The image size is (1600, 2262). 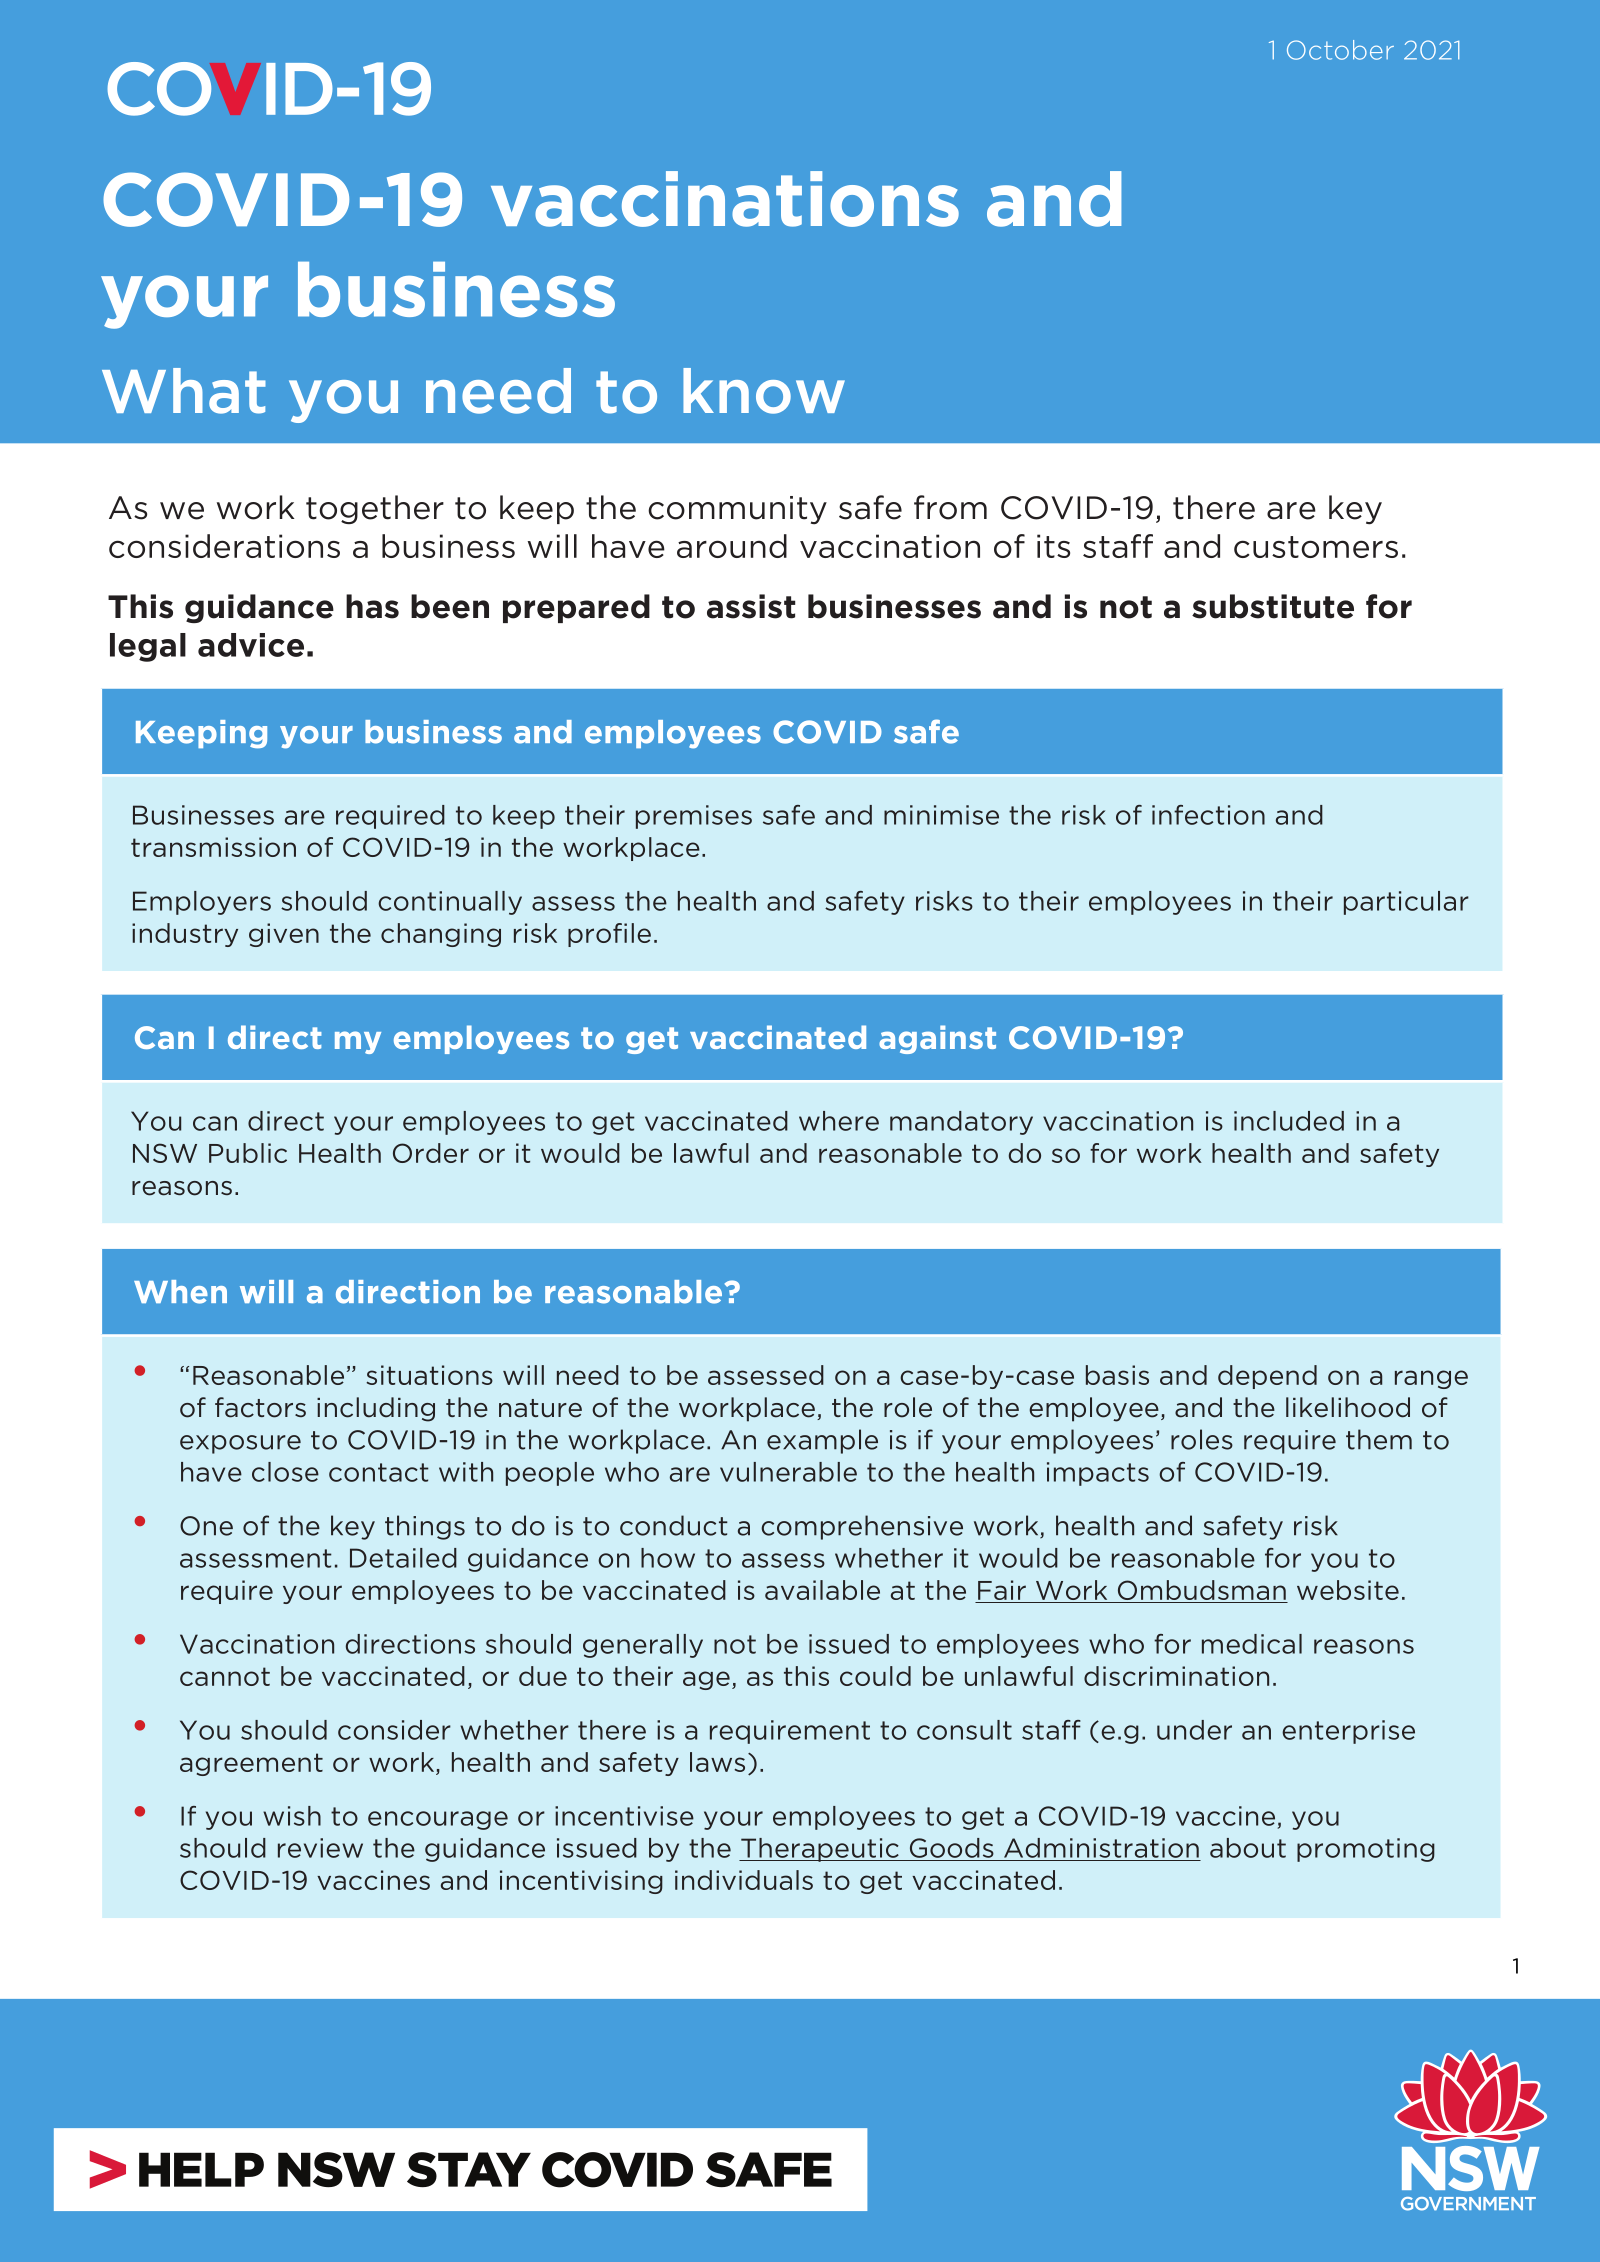 What do you see at coordinates (184, 391) in the image?
I see `What` at bounding box center [184, 391].
